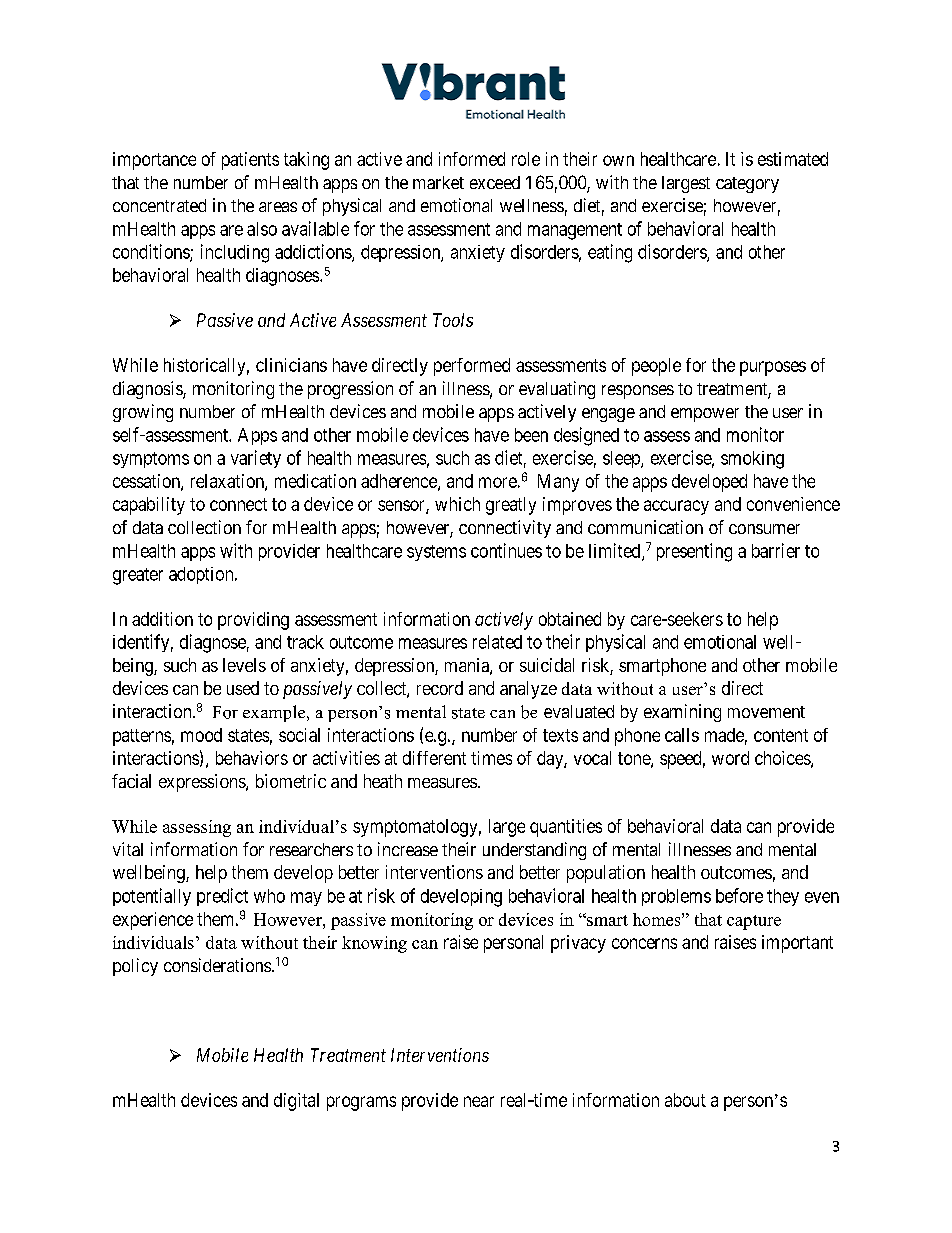 The width and height of the screenshot is (952, 1233). What do you see at coordinates (296, 1102) in the screenshot?
I see `digital` at bounding box center [296, 1102].
